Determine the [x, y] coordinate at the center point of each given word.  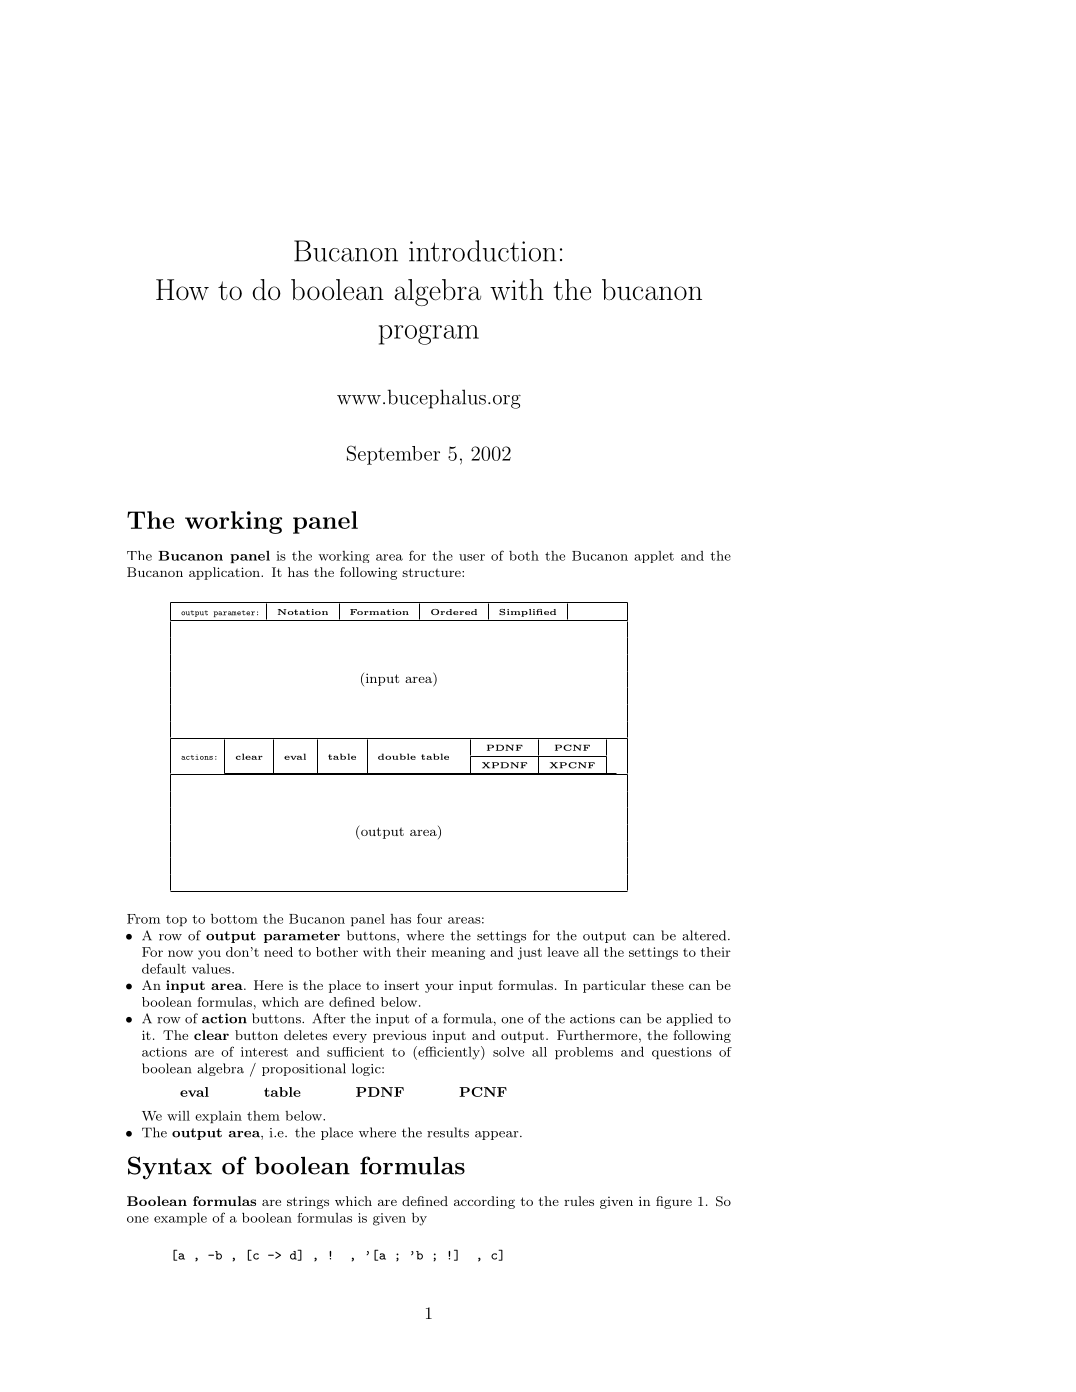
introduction [483, 251]
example [180, 1219]
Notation [303, 612]
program [429, 335]
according [484, 1202]
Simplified [527, 613]
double [397, 756]
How [182, 290]
